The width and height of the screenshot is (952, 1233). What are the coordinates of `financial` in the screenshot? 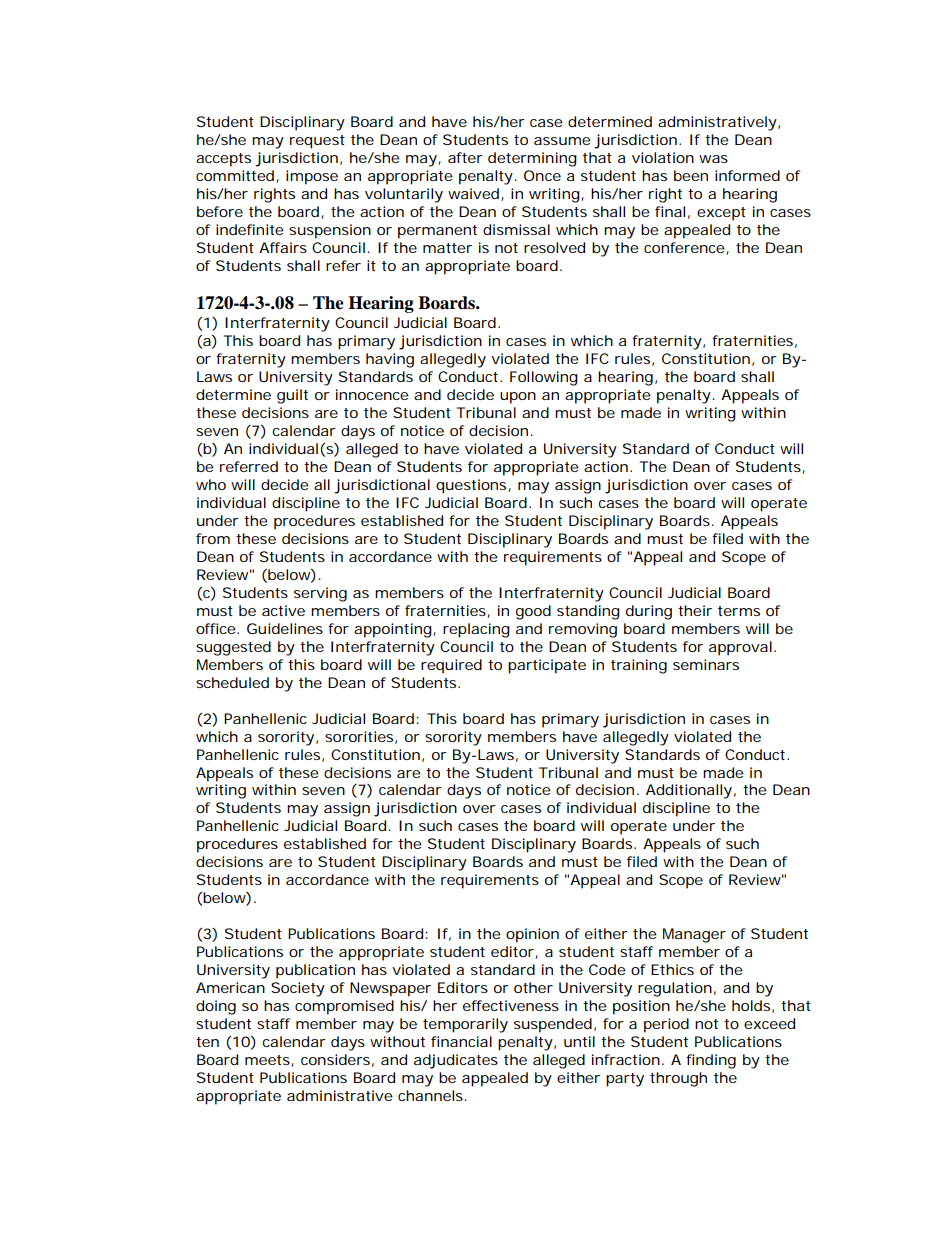 It's located at (461, 1041).
